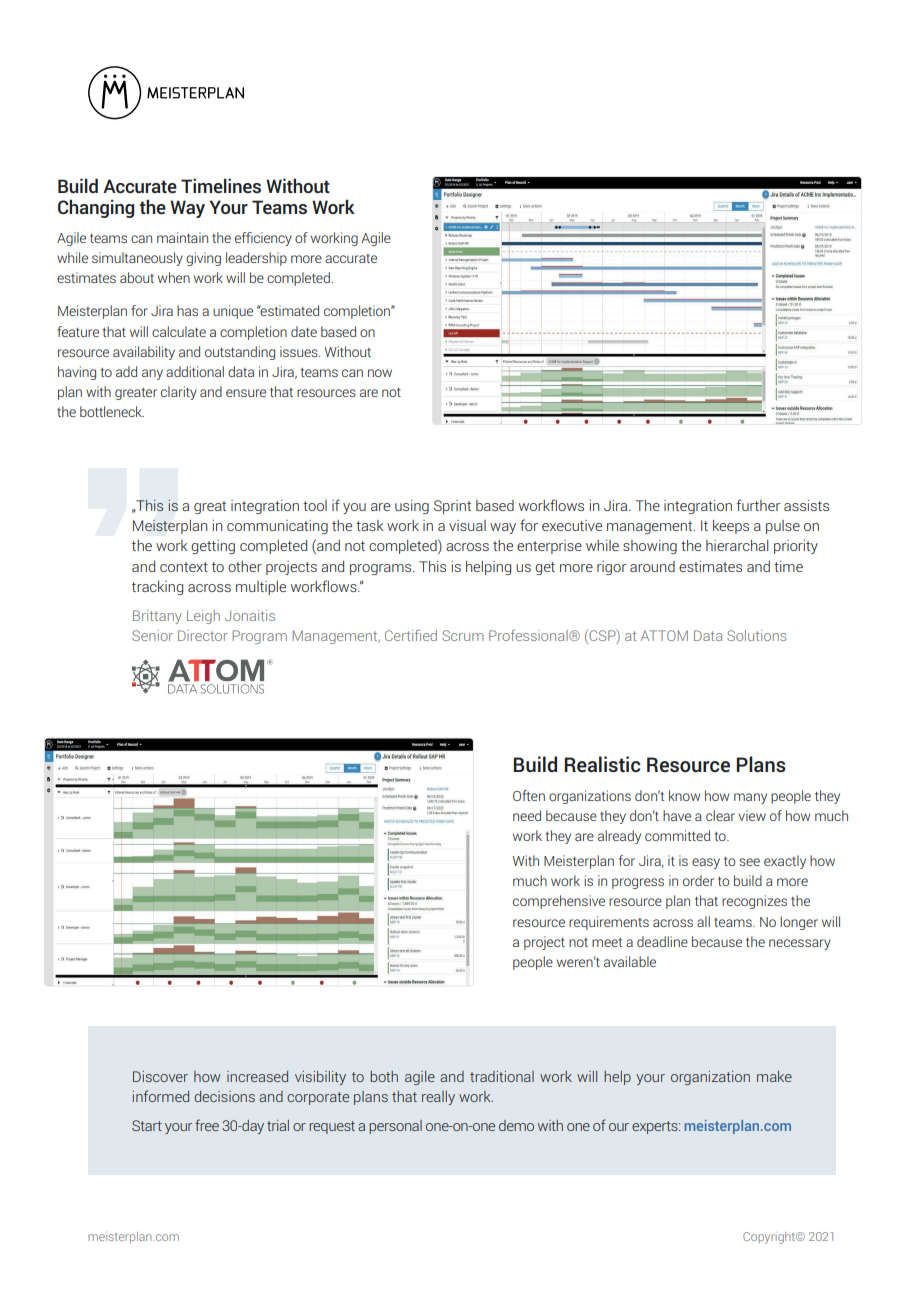 This screenshot has height=1308, width=924. I want to click on comprehensive, so click(559, 902).
